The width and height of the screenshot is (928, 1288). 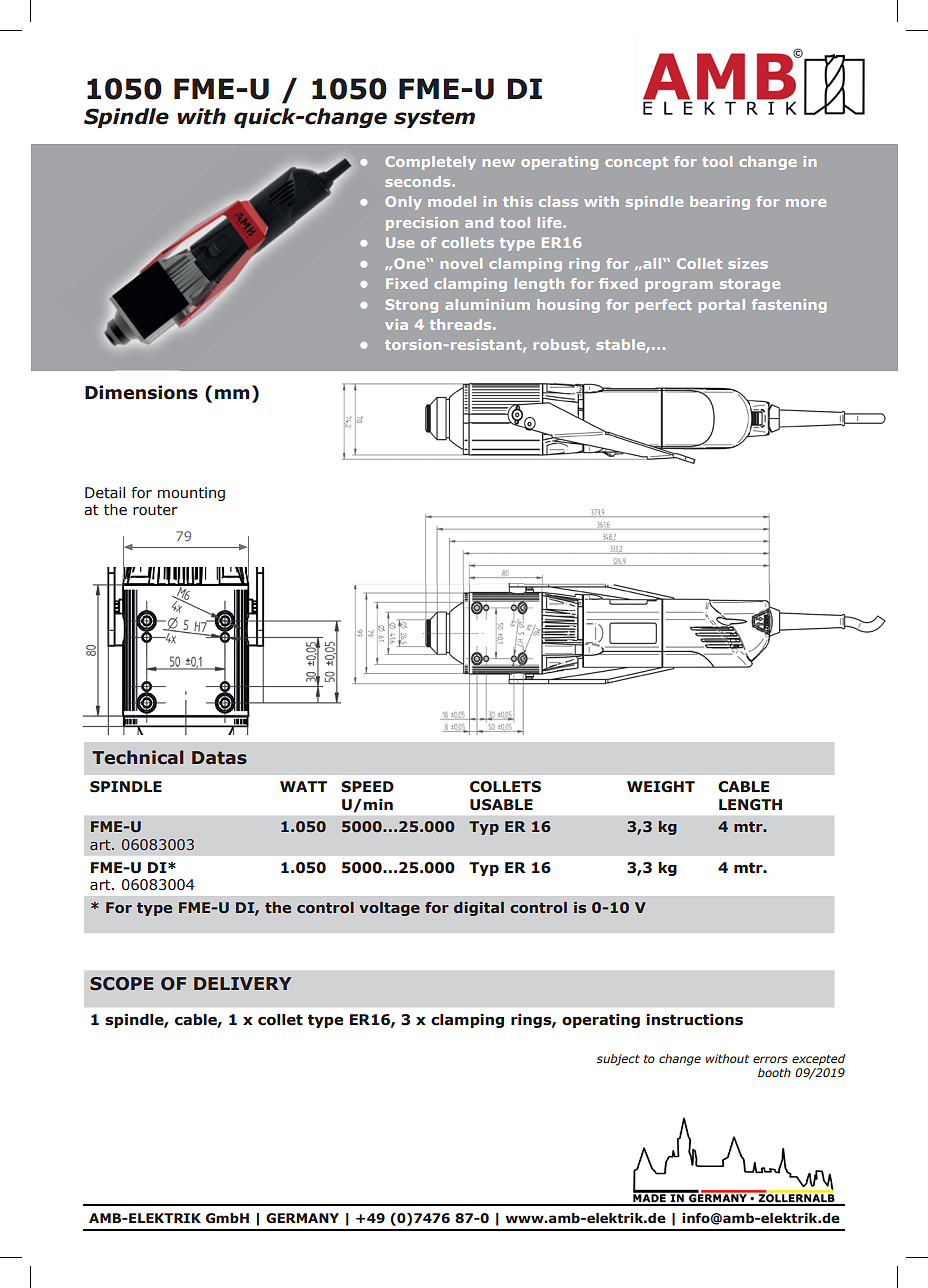 What do you see at coordinates (403, 203) in the screenshot?
I see `Only` at bounding box center [403, 203].
